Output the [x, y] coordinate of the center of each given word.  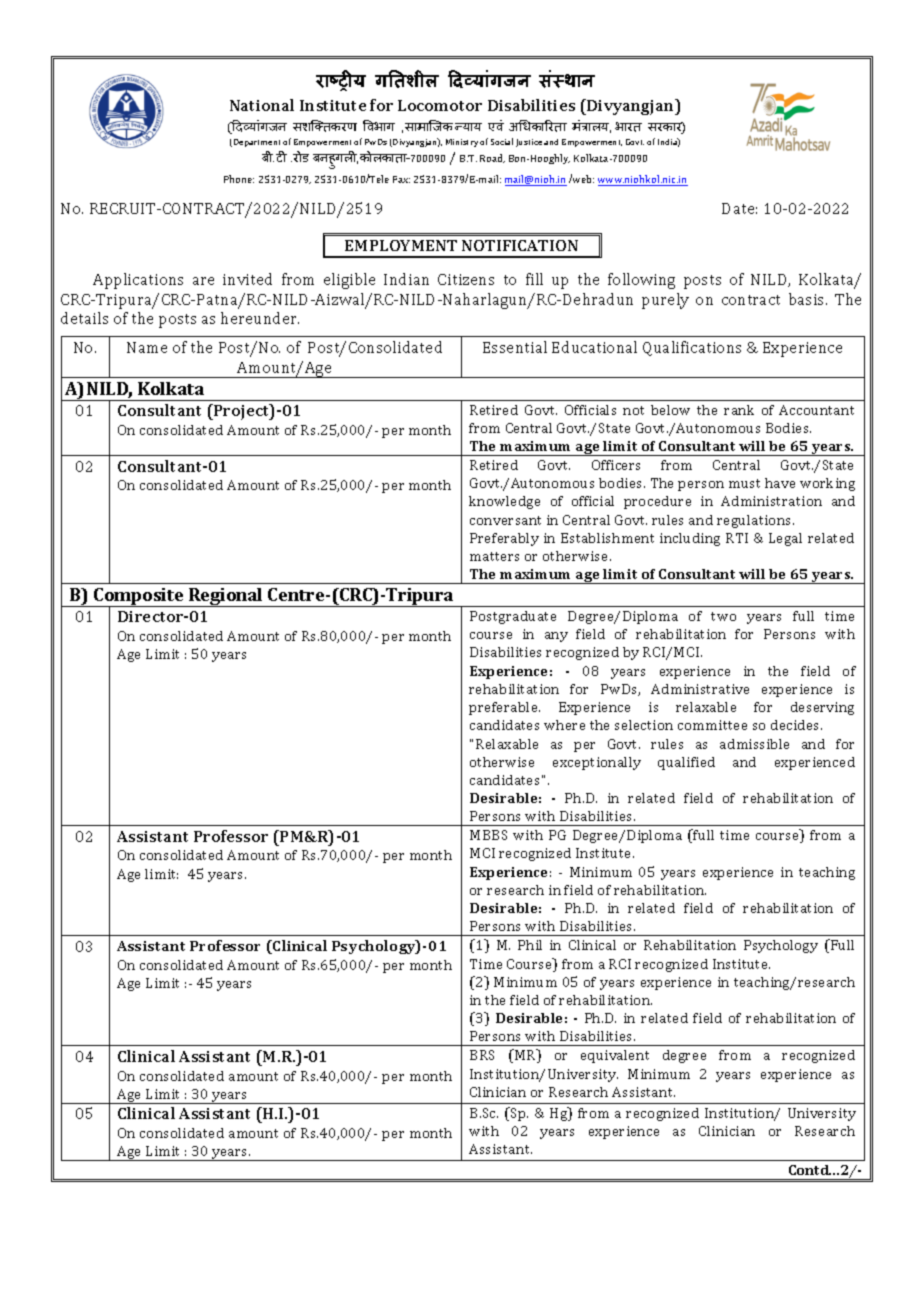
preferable [504, 708]
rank [739, 410]
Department [257, 143]
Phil [530, 945]
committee [712, 725]
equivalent [615, 1056]
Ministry [462, 143]
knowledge [504, 502]
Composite [139, 598]
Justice [529, 143]
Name [147, 347]
